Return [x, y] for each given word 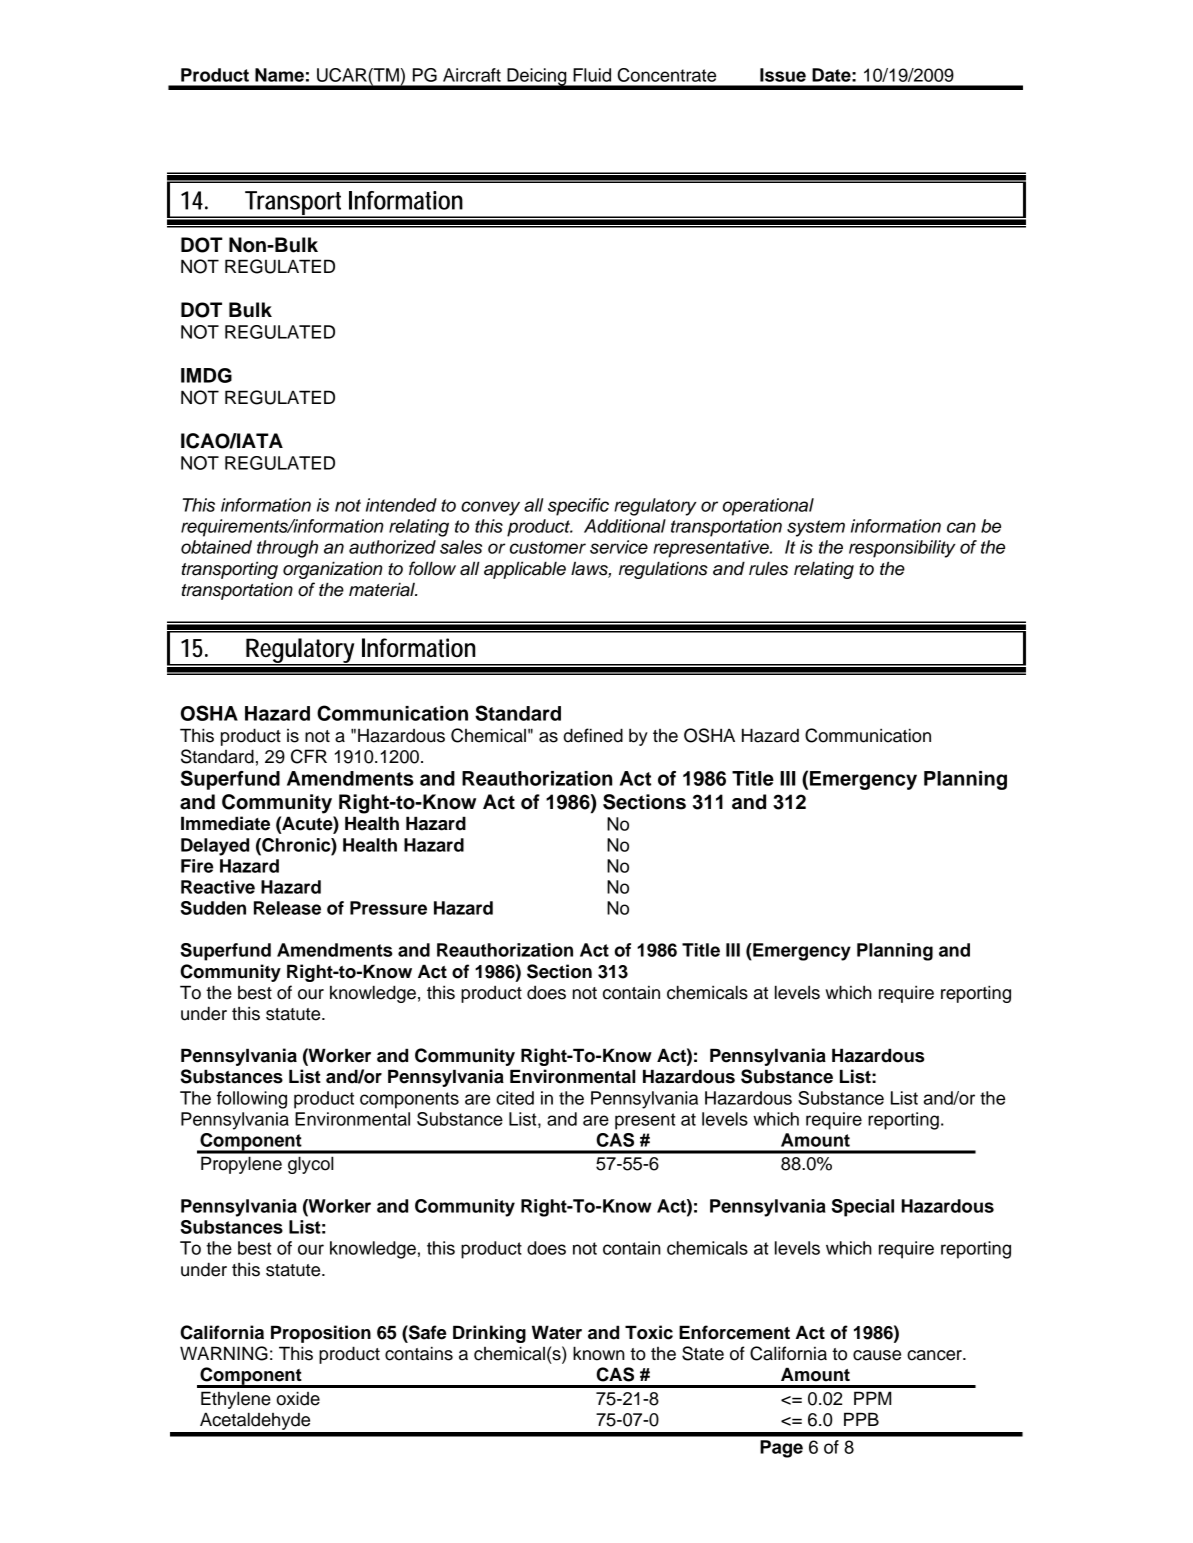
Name [279, 75]
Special [863, 1208]
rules [768, 568]
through [287, 549]
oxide [298, 1398]
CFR [309, 756]
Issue [783, 75]
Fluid [592, 75]
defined [593, 735]
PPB [861, 1419]
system [816, 528]
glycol [311, 1165]
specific [578, 507]
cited [515, 1098]
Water [557, 1332]
